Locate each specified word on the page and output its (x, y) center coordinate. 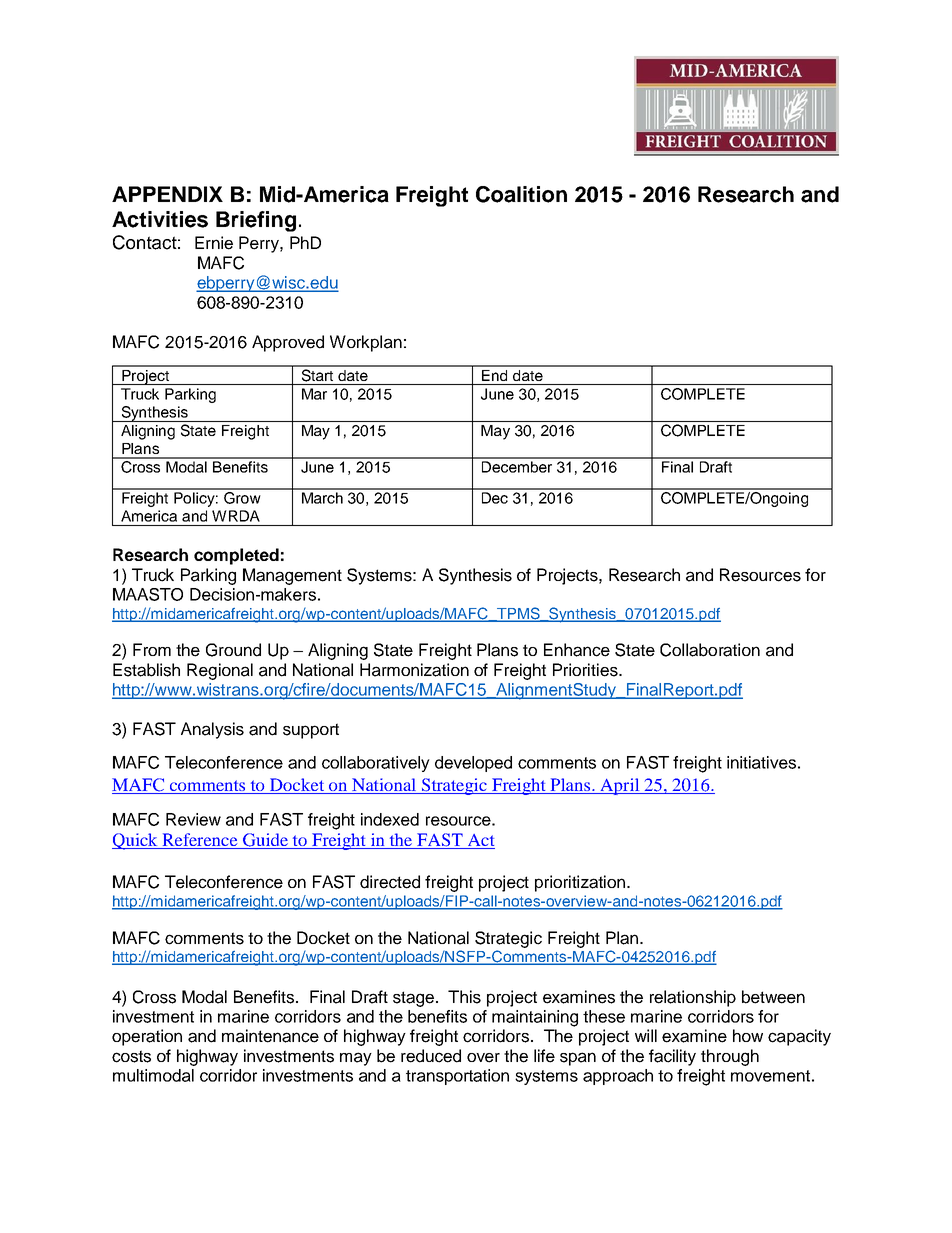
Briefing (256, 221)
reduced (431, 1056)
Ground (233, 650)
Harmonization (414, 670)
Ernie (214, 243)
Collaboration (710, 650)
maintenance (270, 1036)
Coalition (521, 194)
